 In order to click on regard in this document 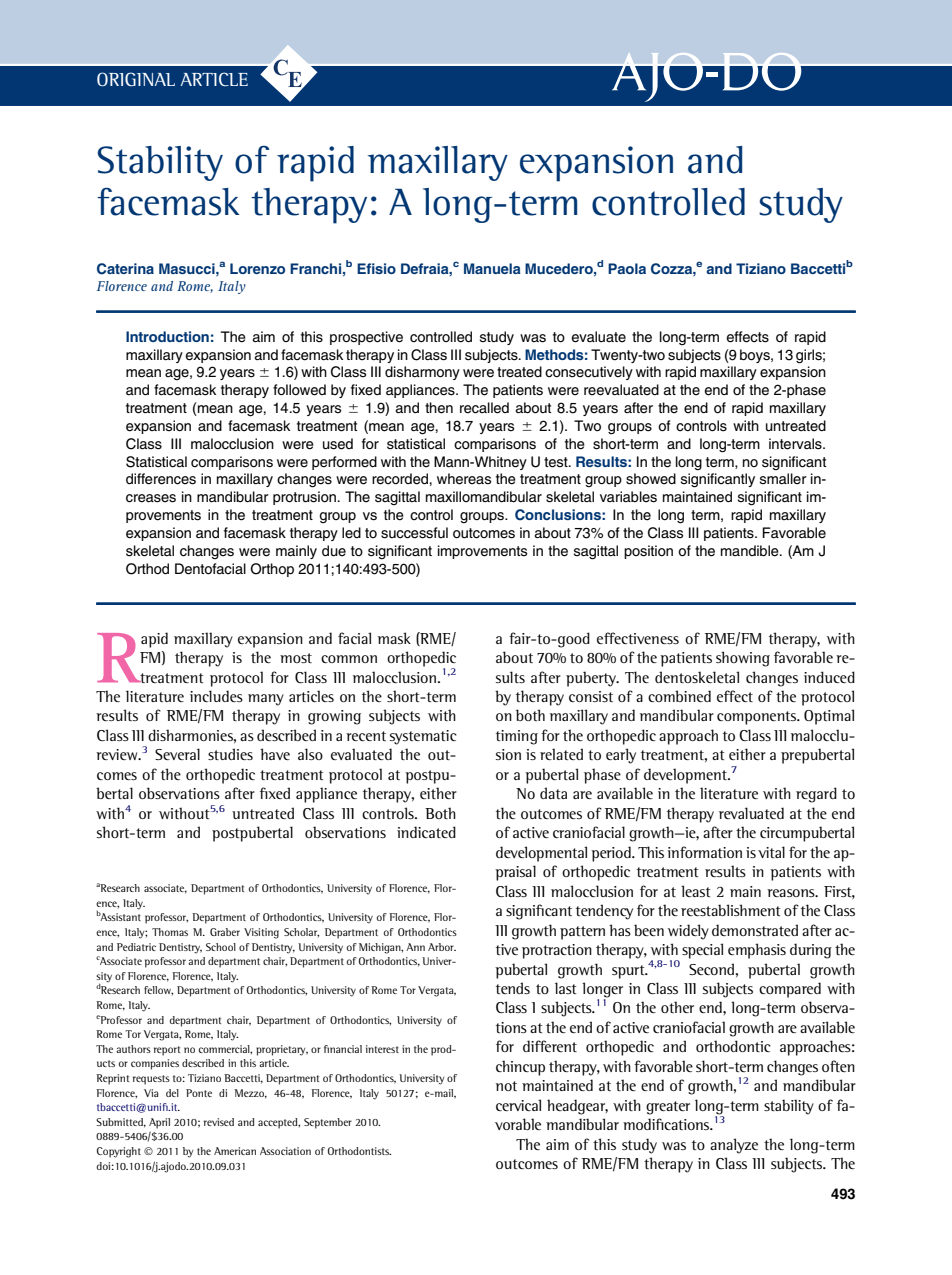, I will do `click(816, 795)`.
